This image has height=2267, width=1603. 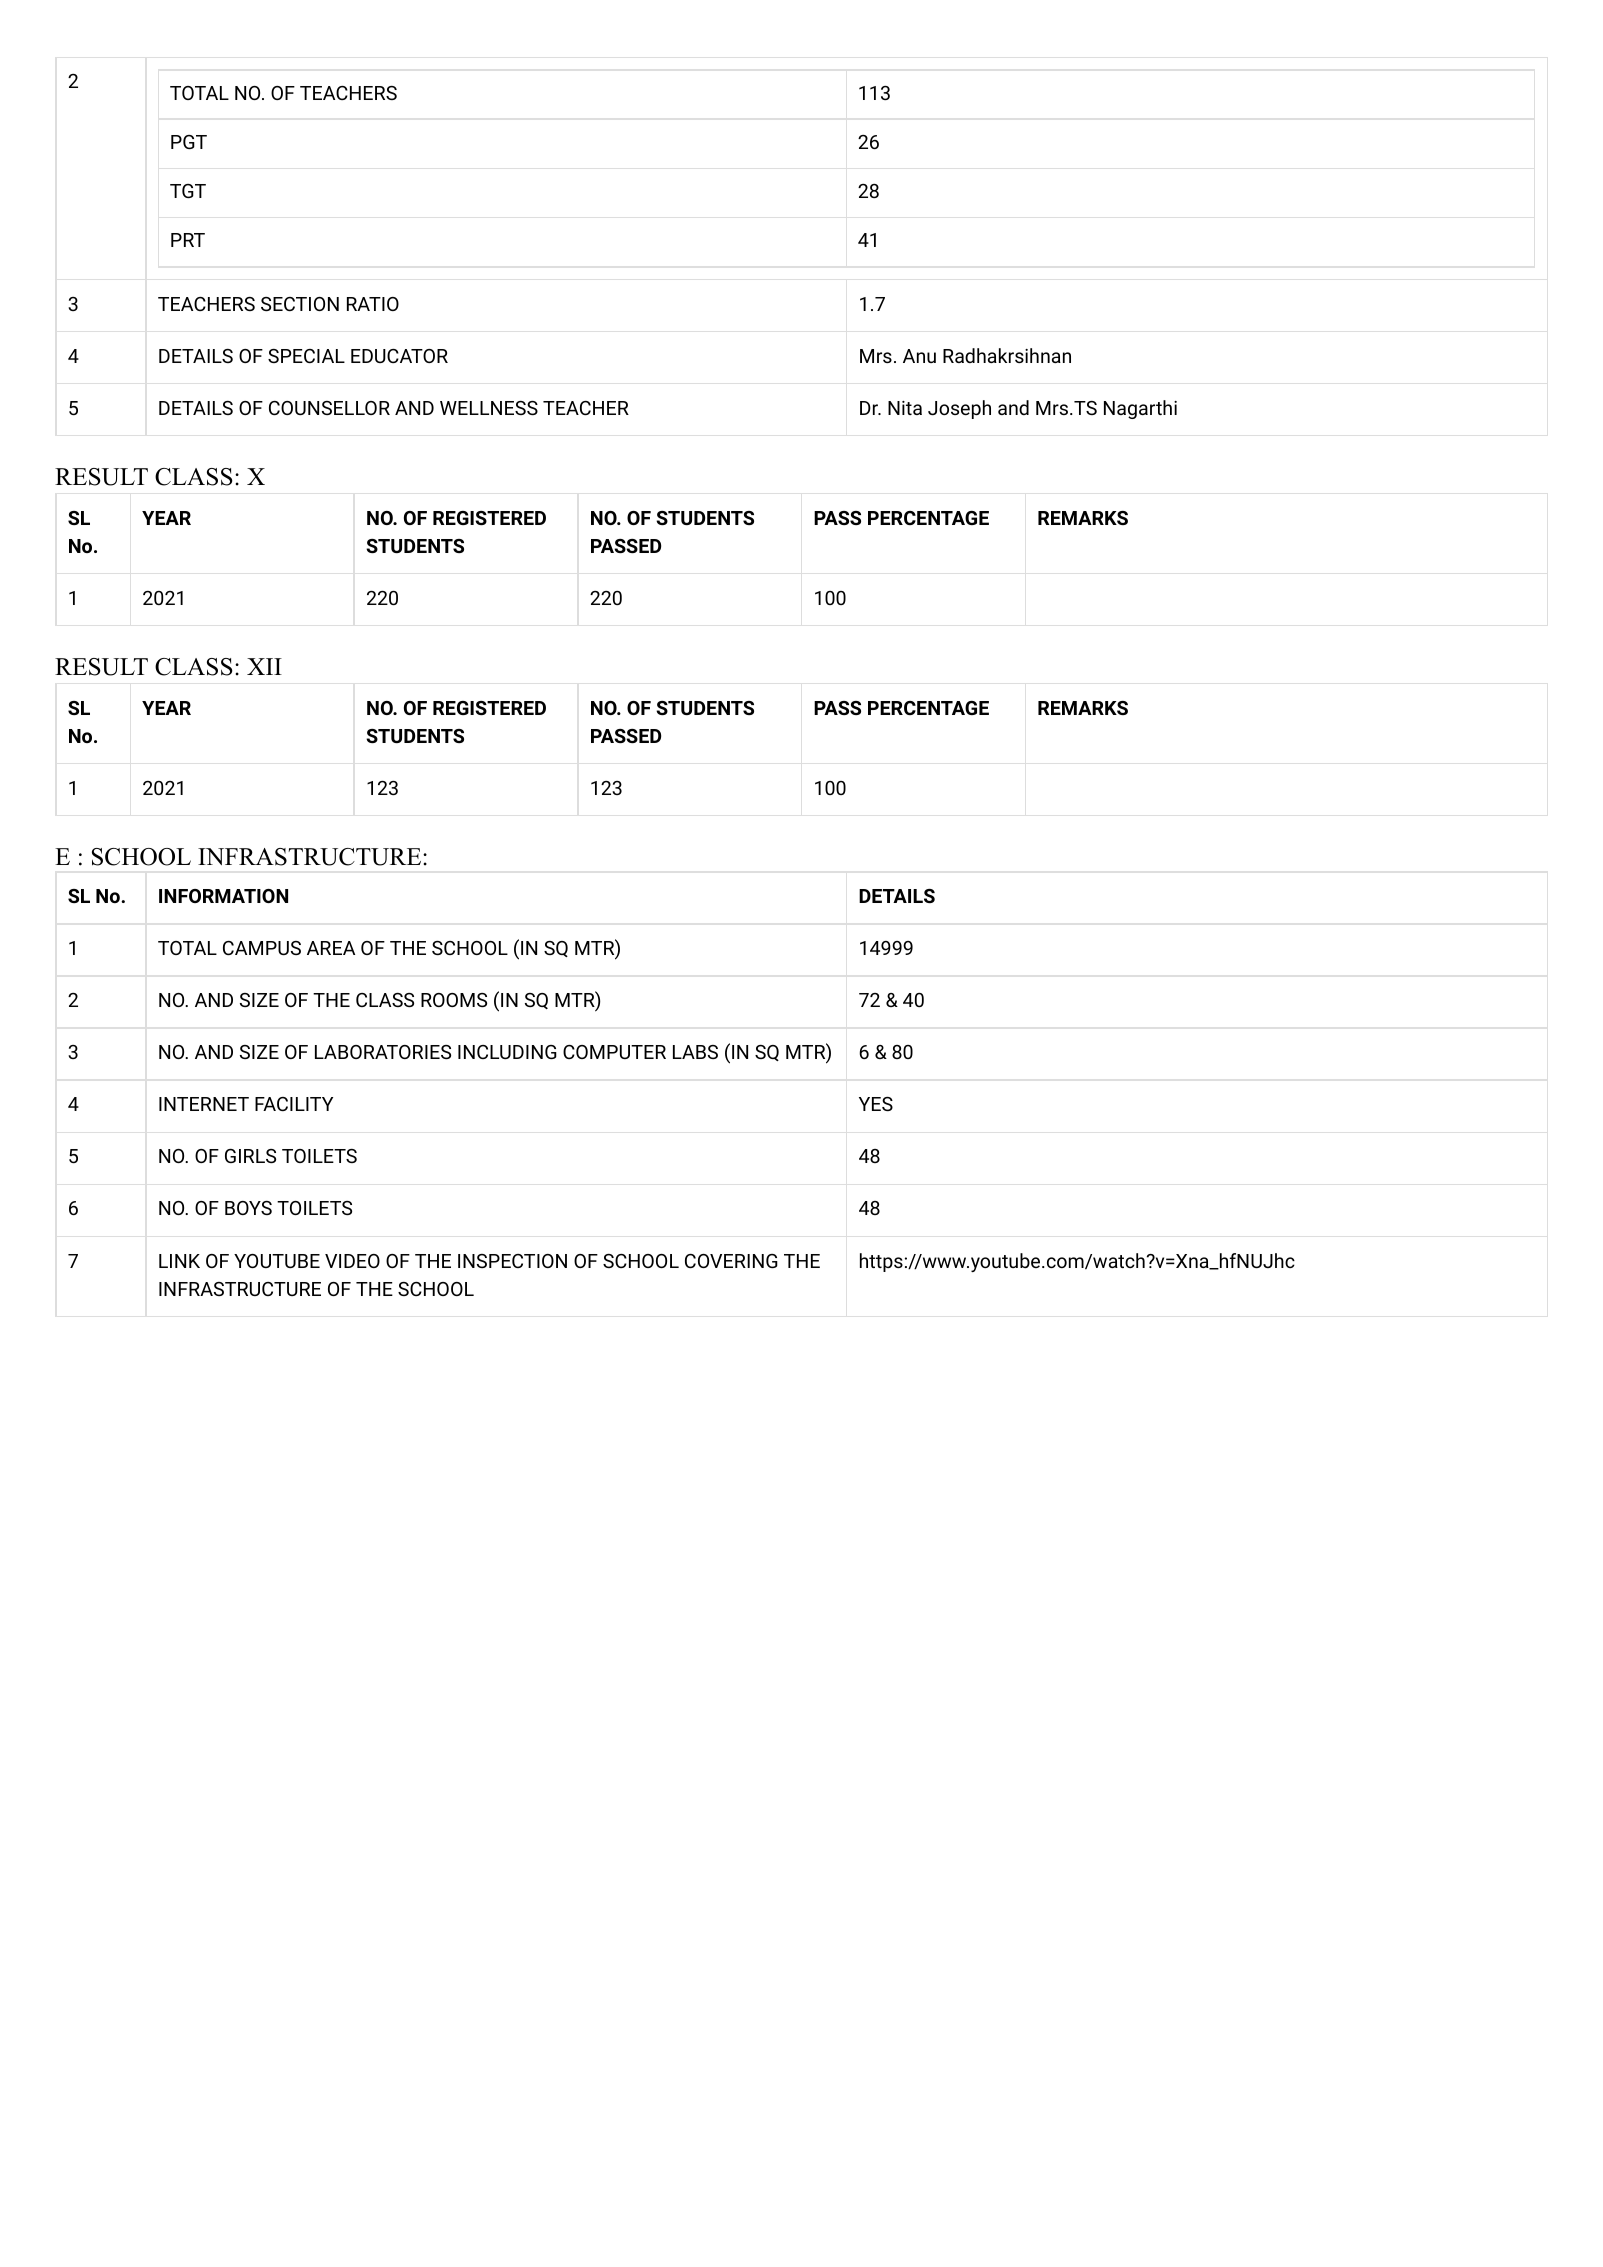 I want to click on BOYS, so click(x=248, y=1208).
